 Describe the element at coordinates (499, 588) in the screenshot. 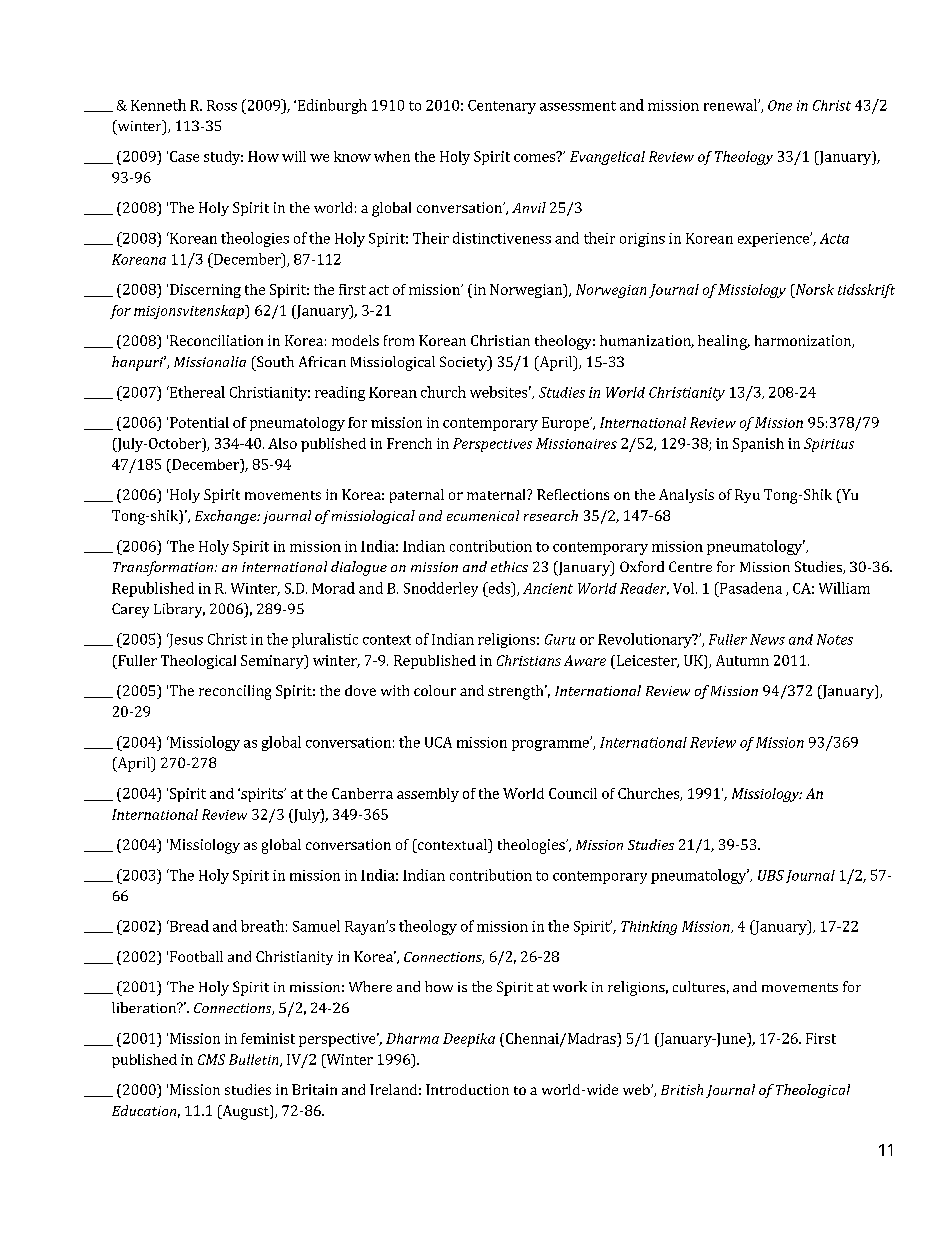

I see `eds` at that location.
